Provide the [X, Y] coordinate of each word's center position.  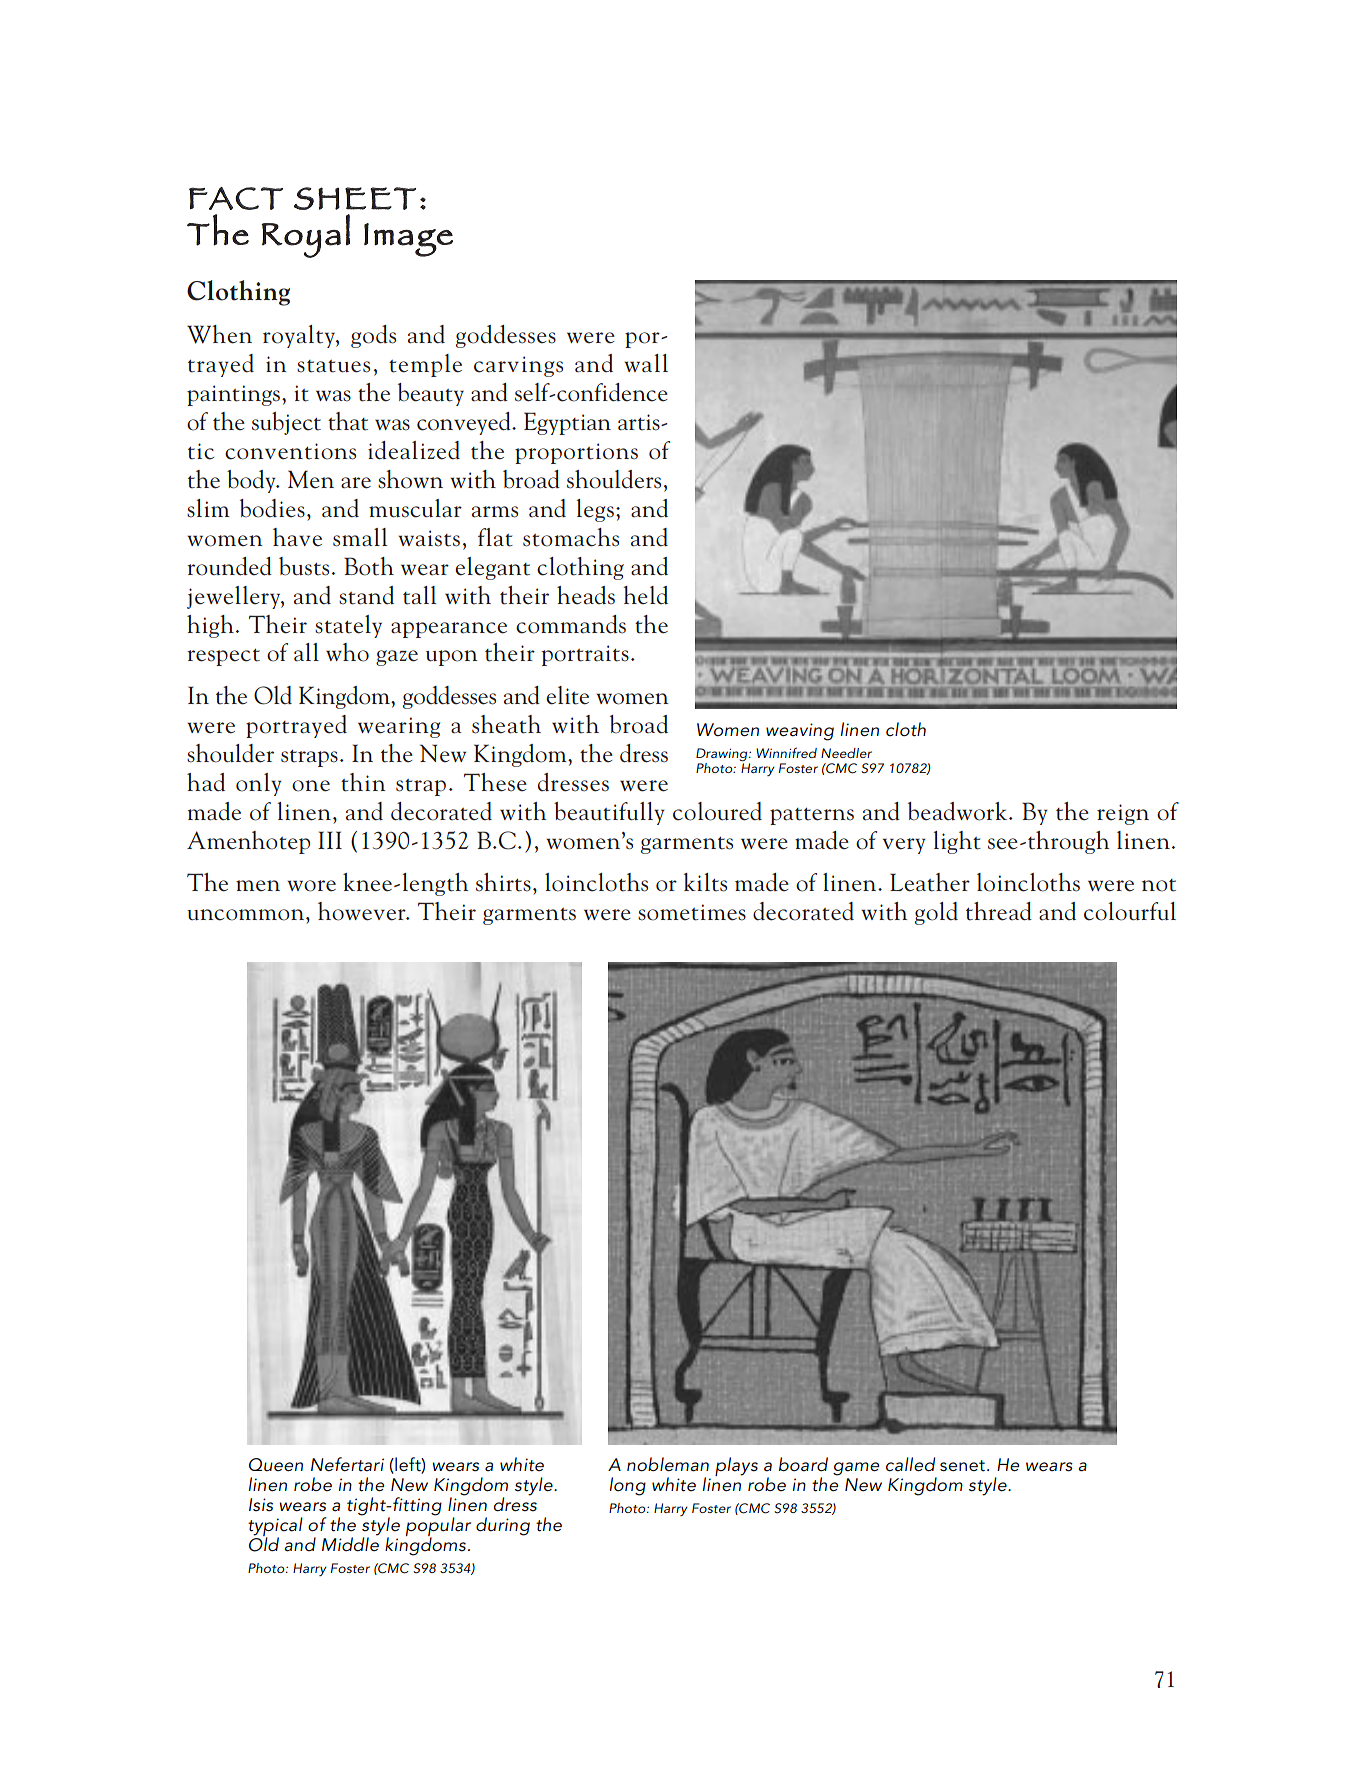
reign [1123, 814]
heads [586, 595]
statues [333, 366]
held [645, 595]
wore [311, 886]
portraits [585, 655]
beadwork [959, 811]
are [356, 483]
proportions [576, 453]
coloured [717, 811]
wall [646, 363]
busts [304, 566]
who [347, 652]
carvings [518, 366]
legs [595, 510]
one [311, 786]
